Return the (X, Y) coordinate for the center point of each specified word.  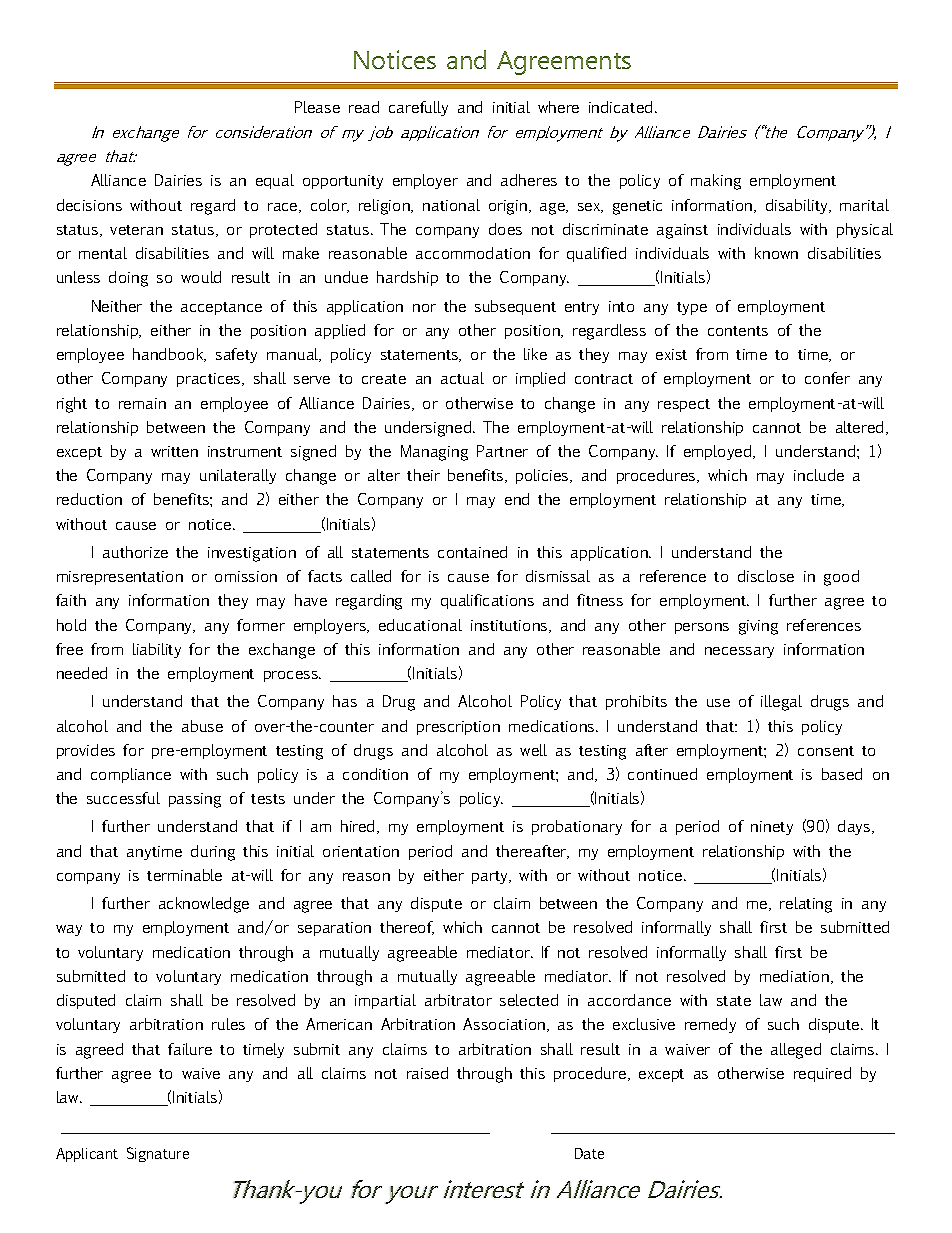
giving (758, 627)
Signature (158, 1154)
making (716, 182)
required (822, 1074)
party (491, 877)
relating (806, 905)
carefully (418, 108)
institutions (510, 626)
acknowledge (204, 905)
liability (157, 650)
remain (142, 403)
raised (427, 1073)
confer (827, 378)
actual (462, 378)
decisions (89, 205)
